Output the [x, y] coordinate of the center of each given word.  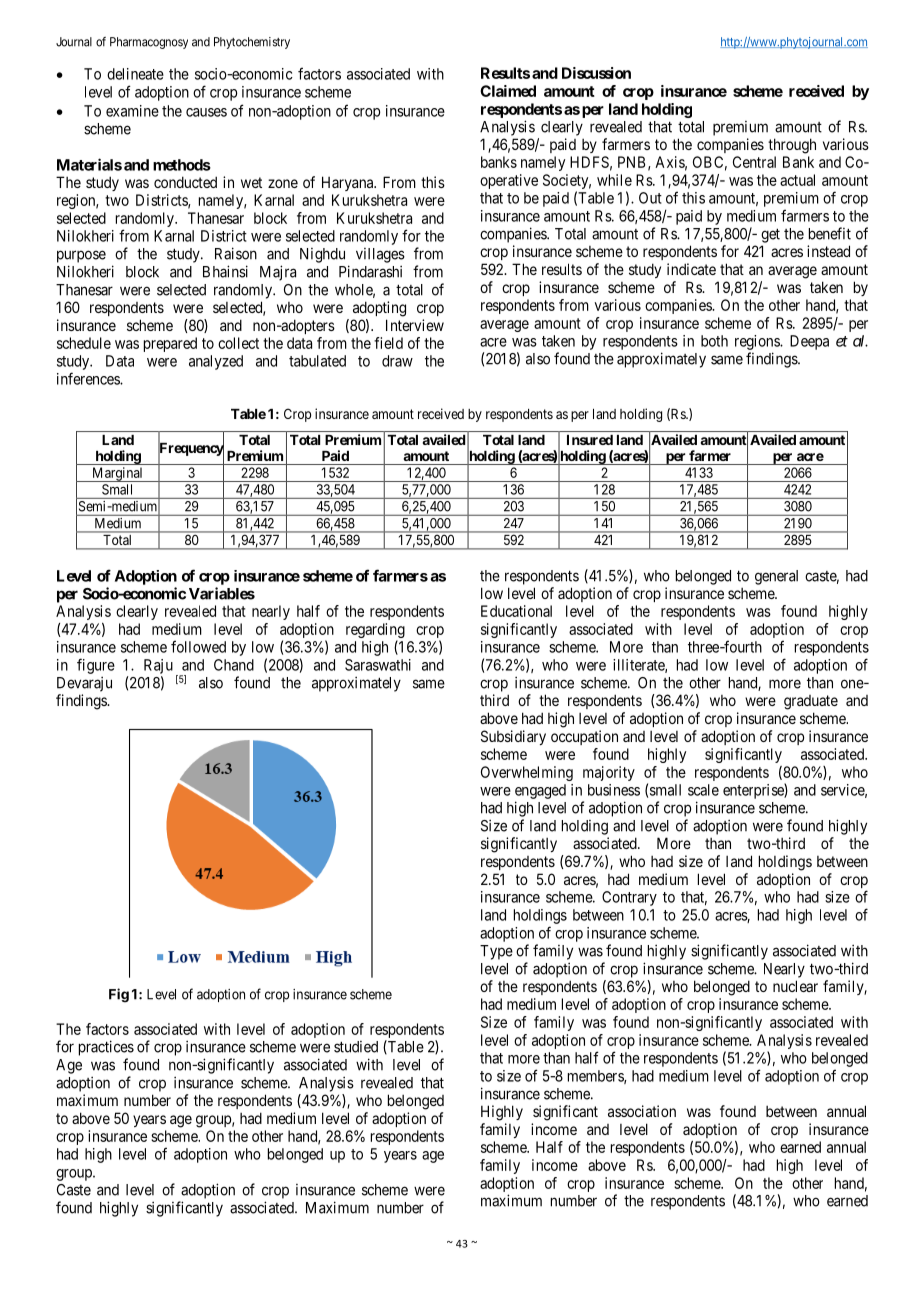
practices [106, 1048]
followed [198, 646]
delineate [135, 74]
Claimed [508, 91]
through [792, 146]
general [776, 577]
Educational [516, 611]
